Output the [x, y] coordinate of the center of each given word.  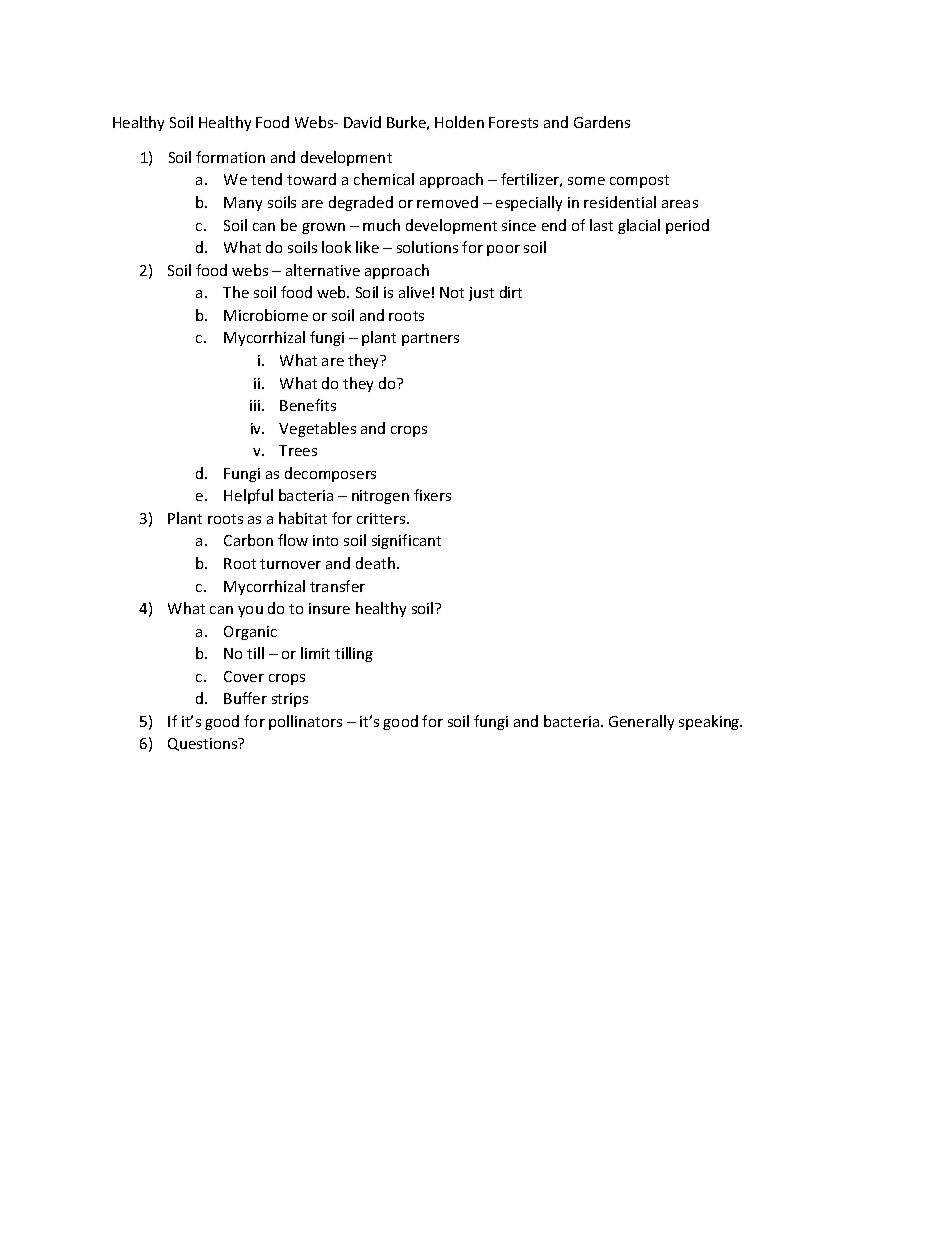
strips [290, 700]
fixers [432, 495]
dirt [511, 292]
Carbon [248, 540]
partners [430, 339]
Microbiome [266, 315]
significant [406, 541]
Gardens [602, 122]
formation [230, 157]
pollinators [305, 722]
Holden [459, 122]
